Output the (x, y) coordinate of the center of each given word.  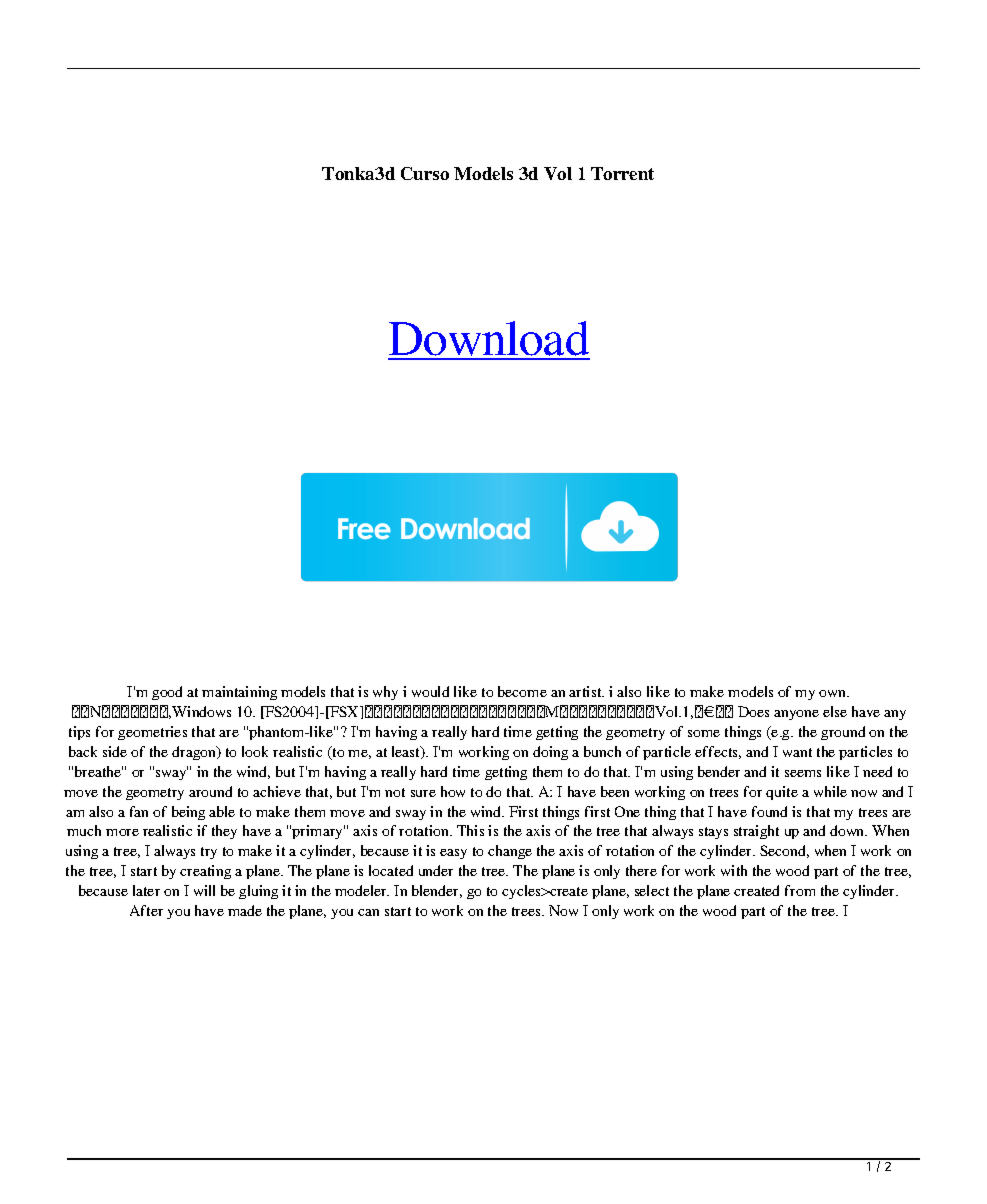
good (167, 693)
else (835, 711)
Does (753, 711)
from (800, 890)
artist (586, 691)
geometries (152, 733)
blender (437, 891)
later (146, 890)
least (407, 752)
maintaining (239, 693)
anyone (796, 715)
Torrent (622, 173)
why (385, 693)
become (522, 691)
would (430, 691)
